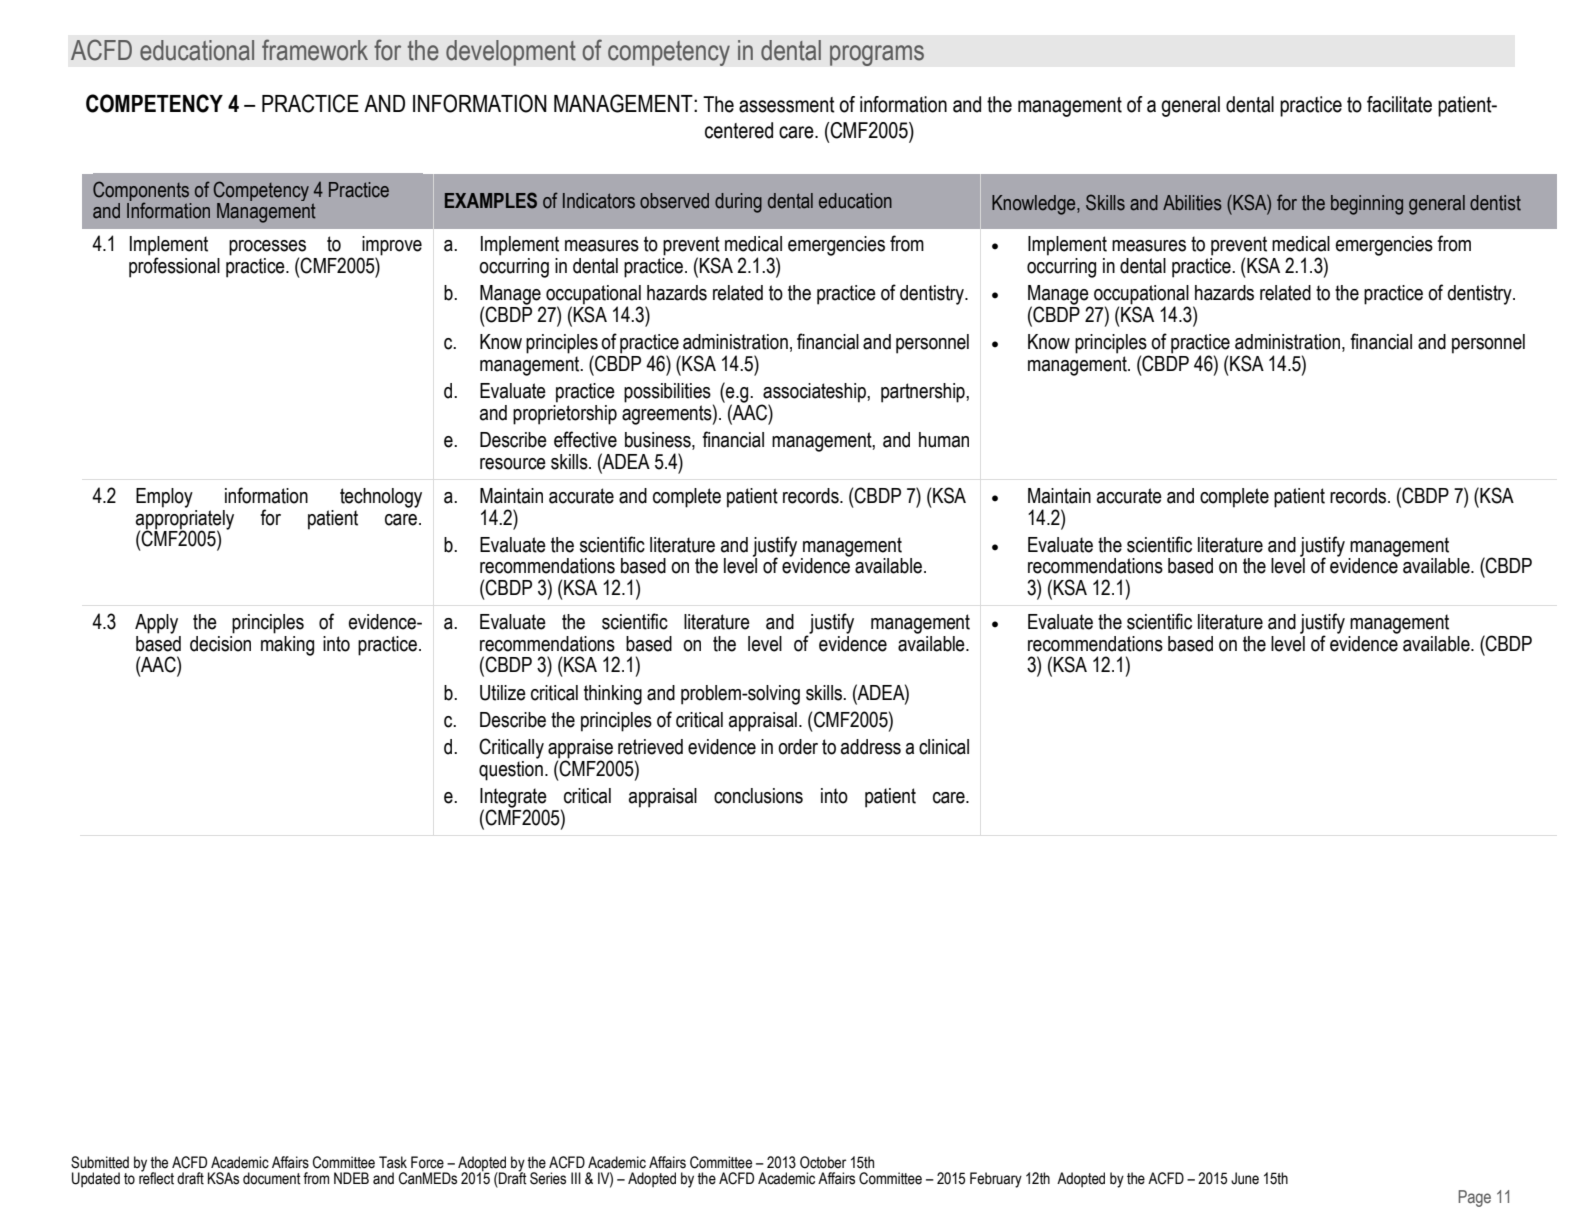 This page has width=1569, height=1212. Describe the element at coordinates (1399, 104) in the page. I see `facilitate` at that location.
